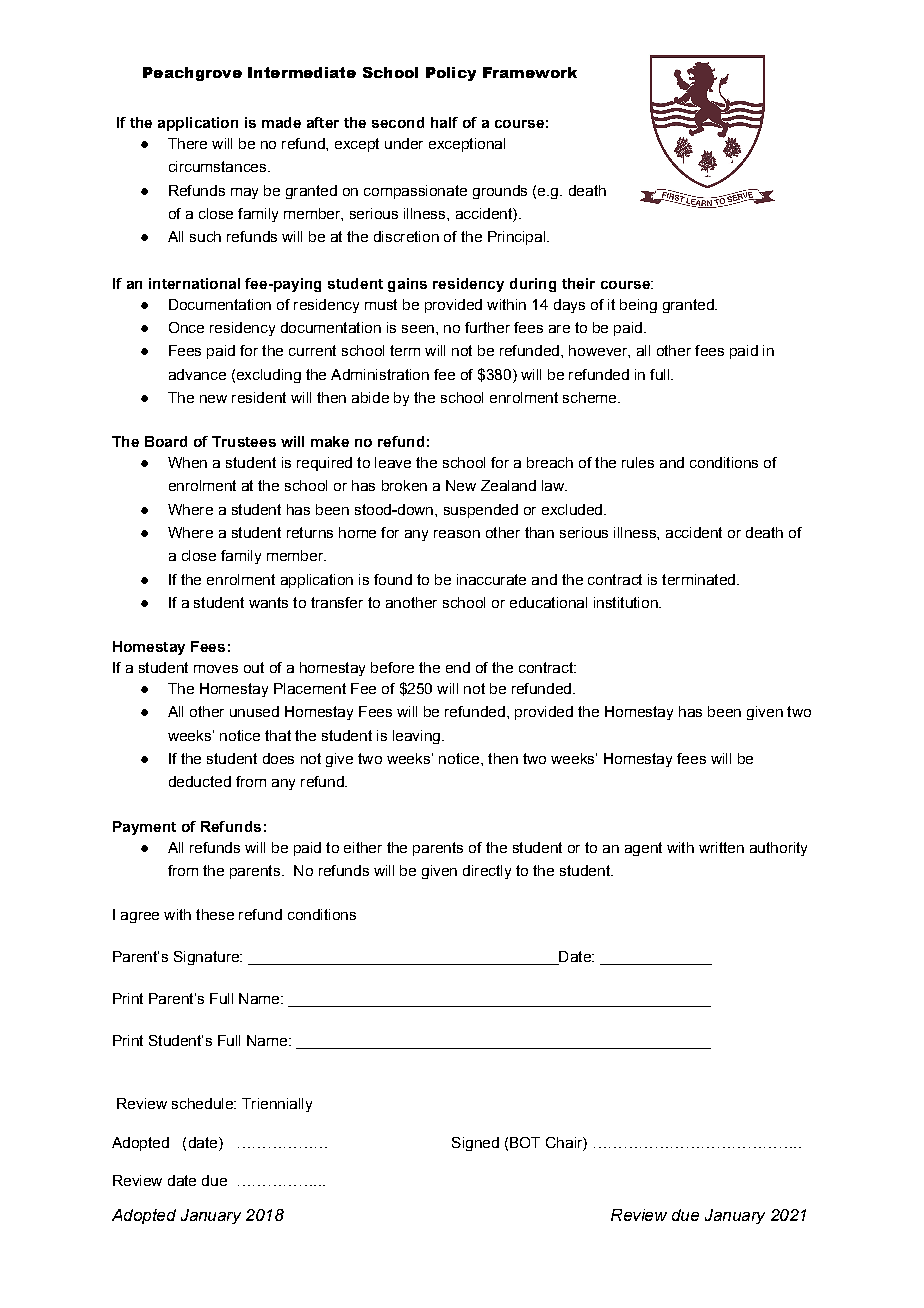 Image resolution: width=924 pixels, height=1308 pixels. Describe the element at coordinates (268, 602) in the document. I see `wants` at that location.
